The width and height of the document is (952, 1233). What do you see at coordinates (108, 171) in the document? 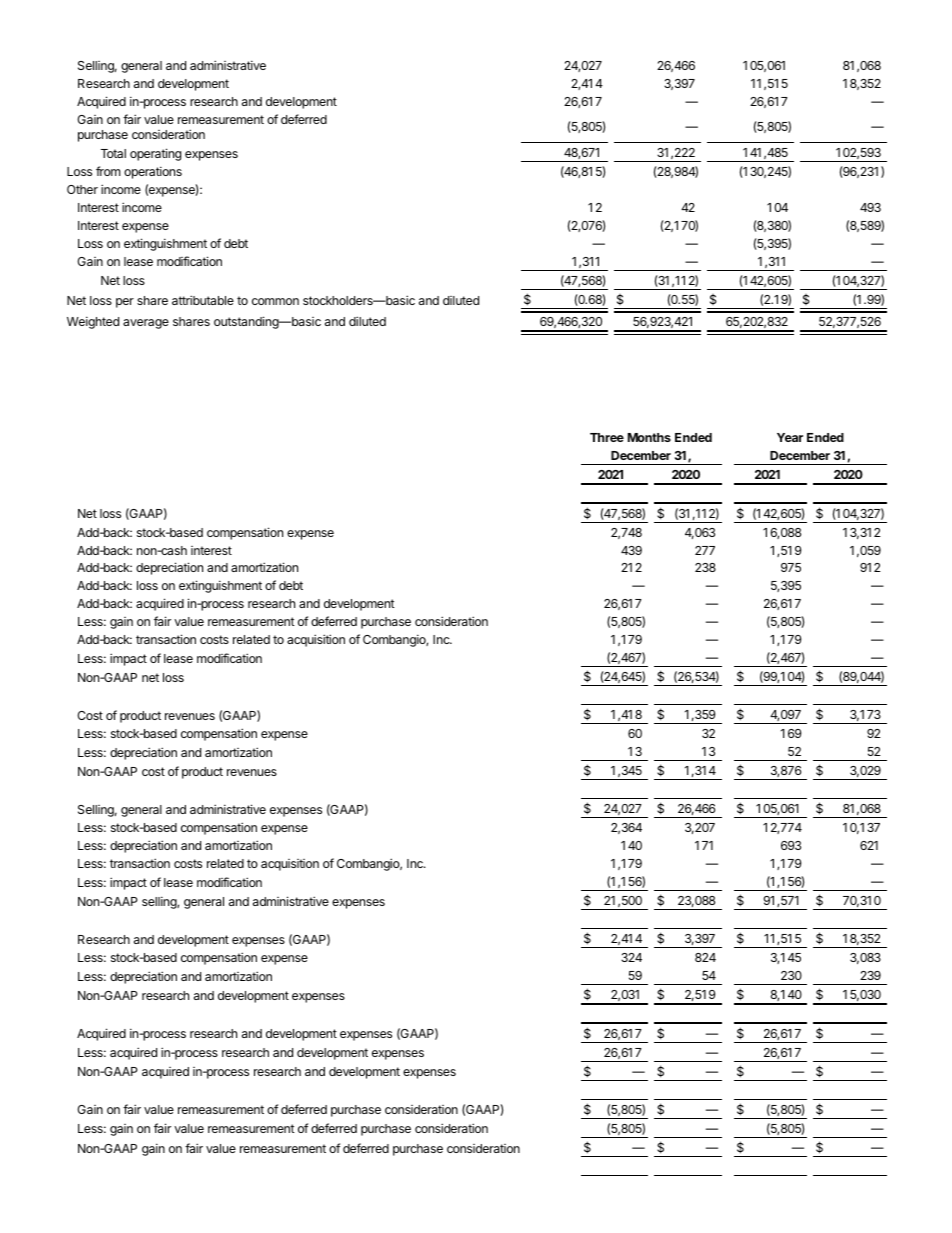
I see `from` at bounding box center [108, 171].
